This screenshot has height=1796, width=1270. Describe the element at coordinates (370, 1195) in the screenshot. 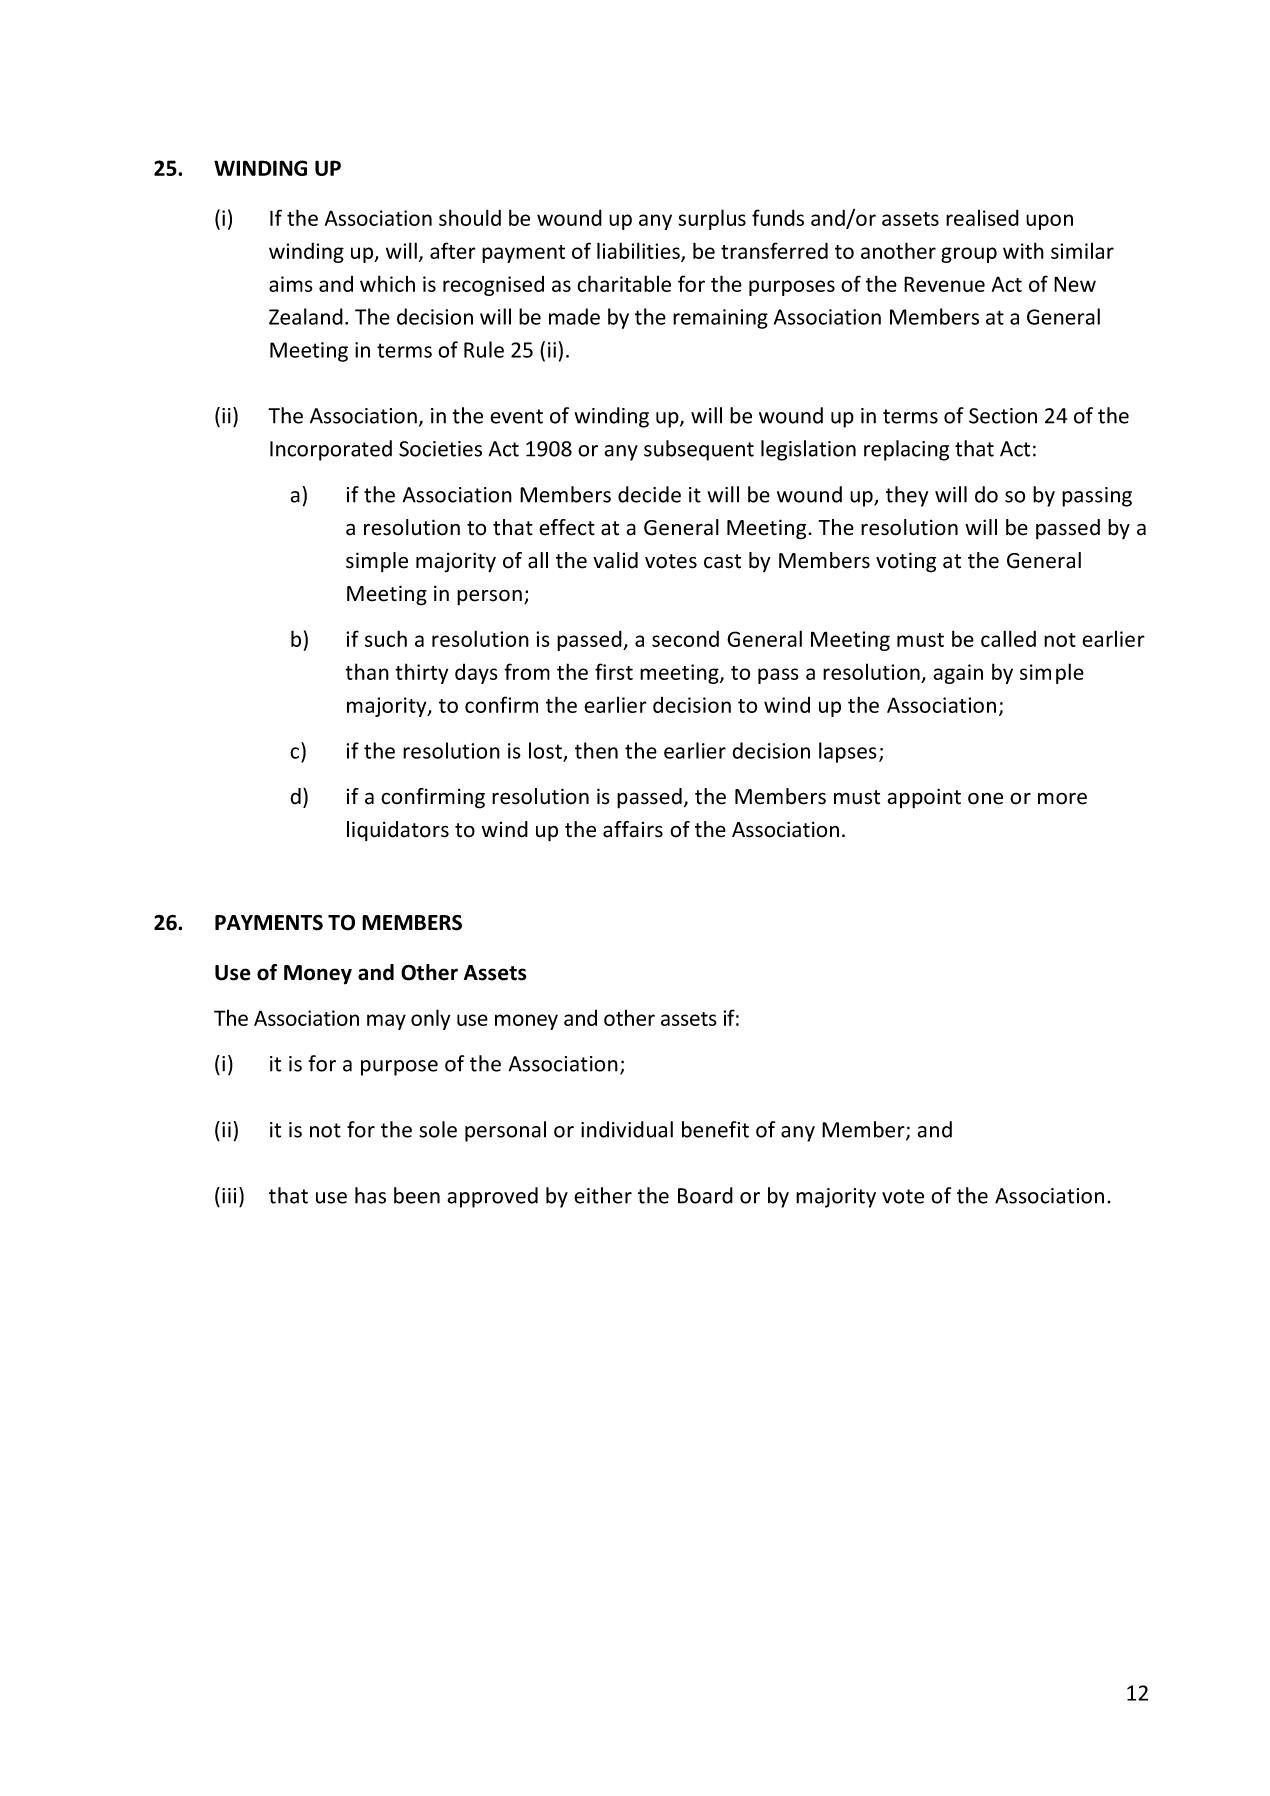

I see `has` at that location.
